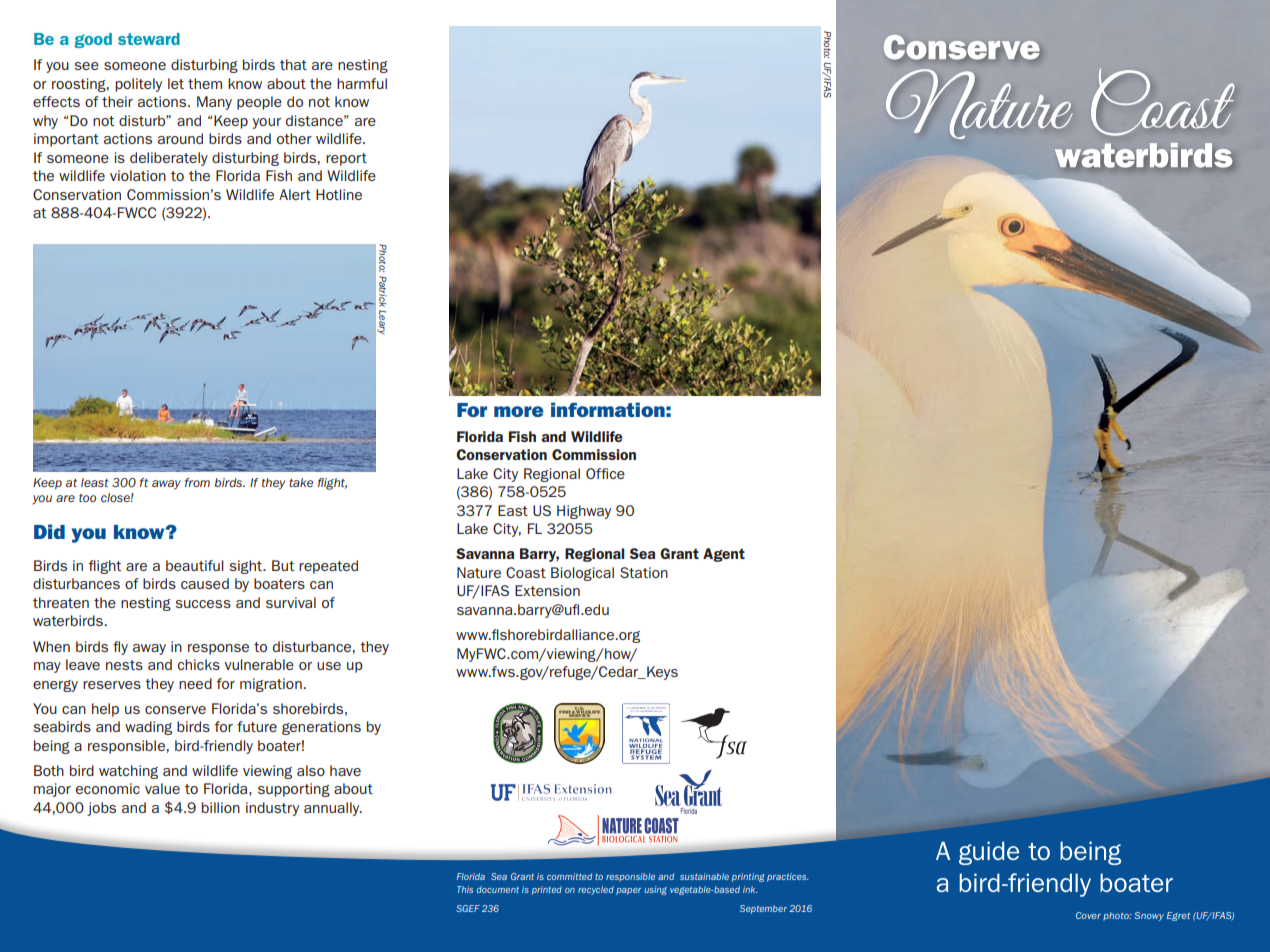  What do you see at coordinates (596, 890) in the page?
I see `recycled` at bounding box center [596, 890].
